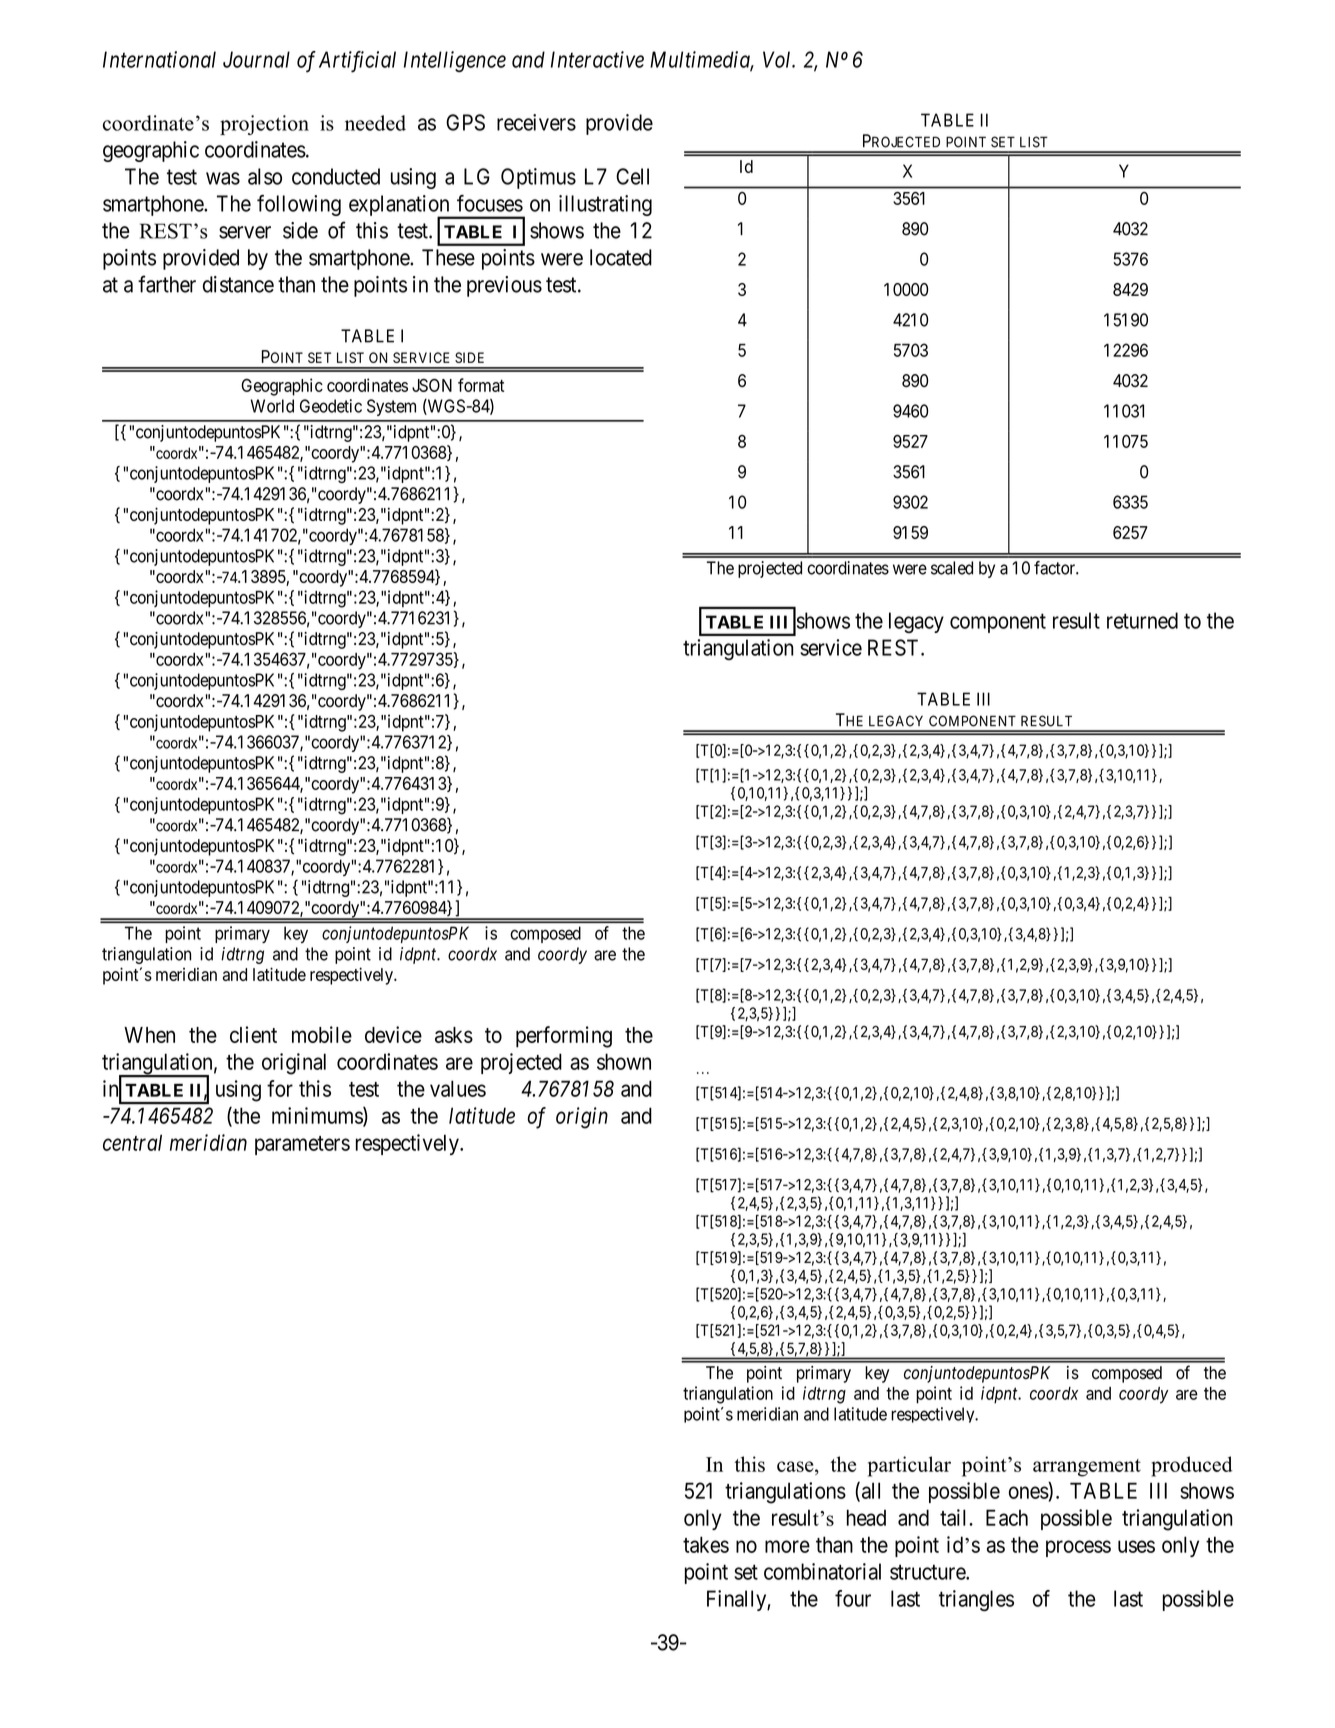 Image resolution: width=1335 pixels, height=1728 pixels. I want to click on combinatorial, so click(822, 1571).
